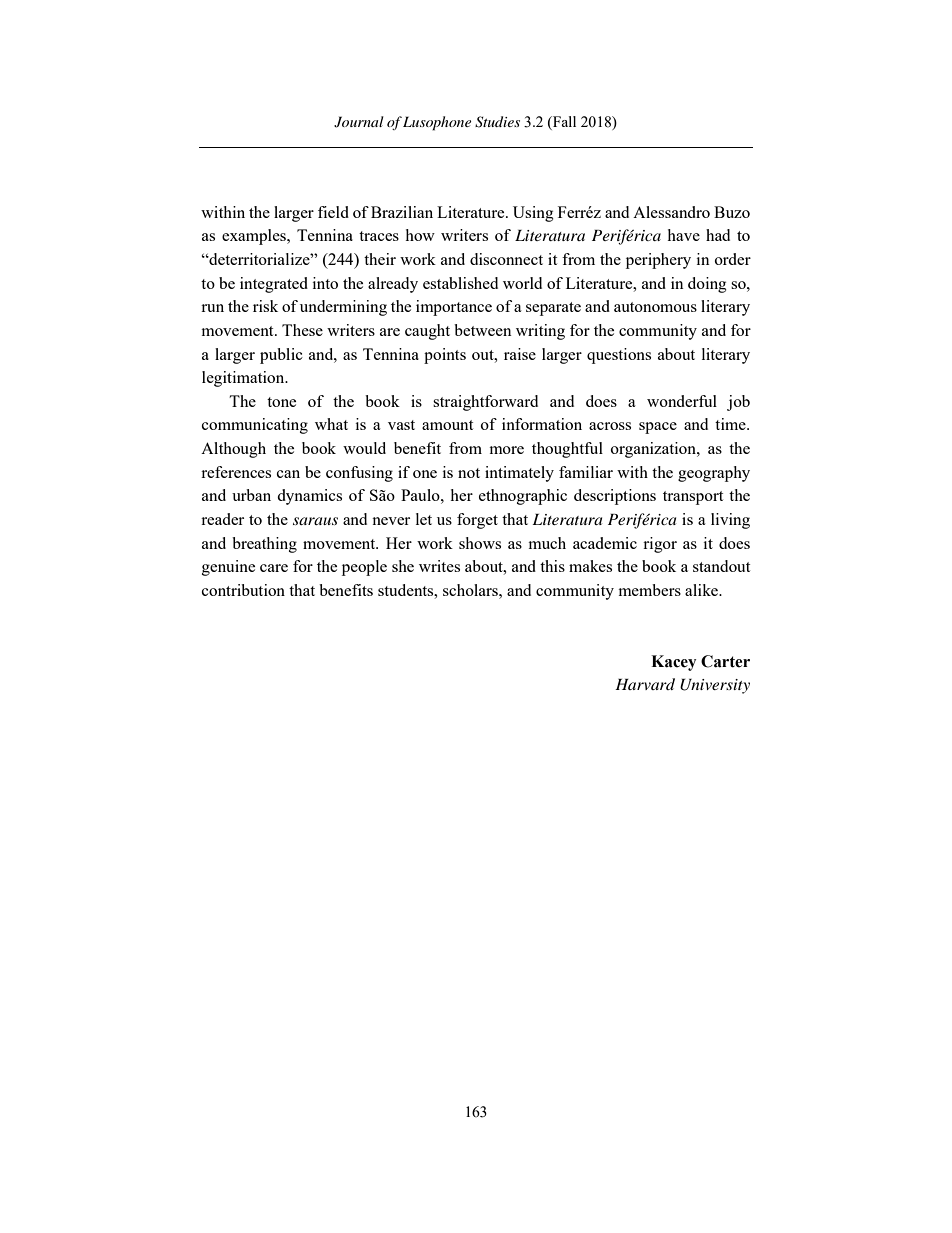 Image resolution: width=952 pixels, height=1233 pixels. I want to click on Journal, so click(359, 122).
